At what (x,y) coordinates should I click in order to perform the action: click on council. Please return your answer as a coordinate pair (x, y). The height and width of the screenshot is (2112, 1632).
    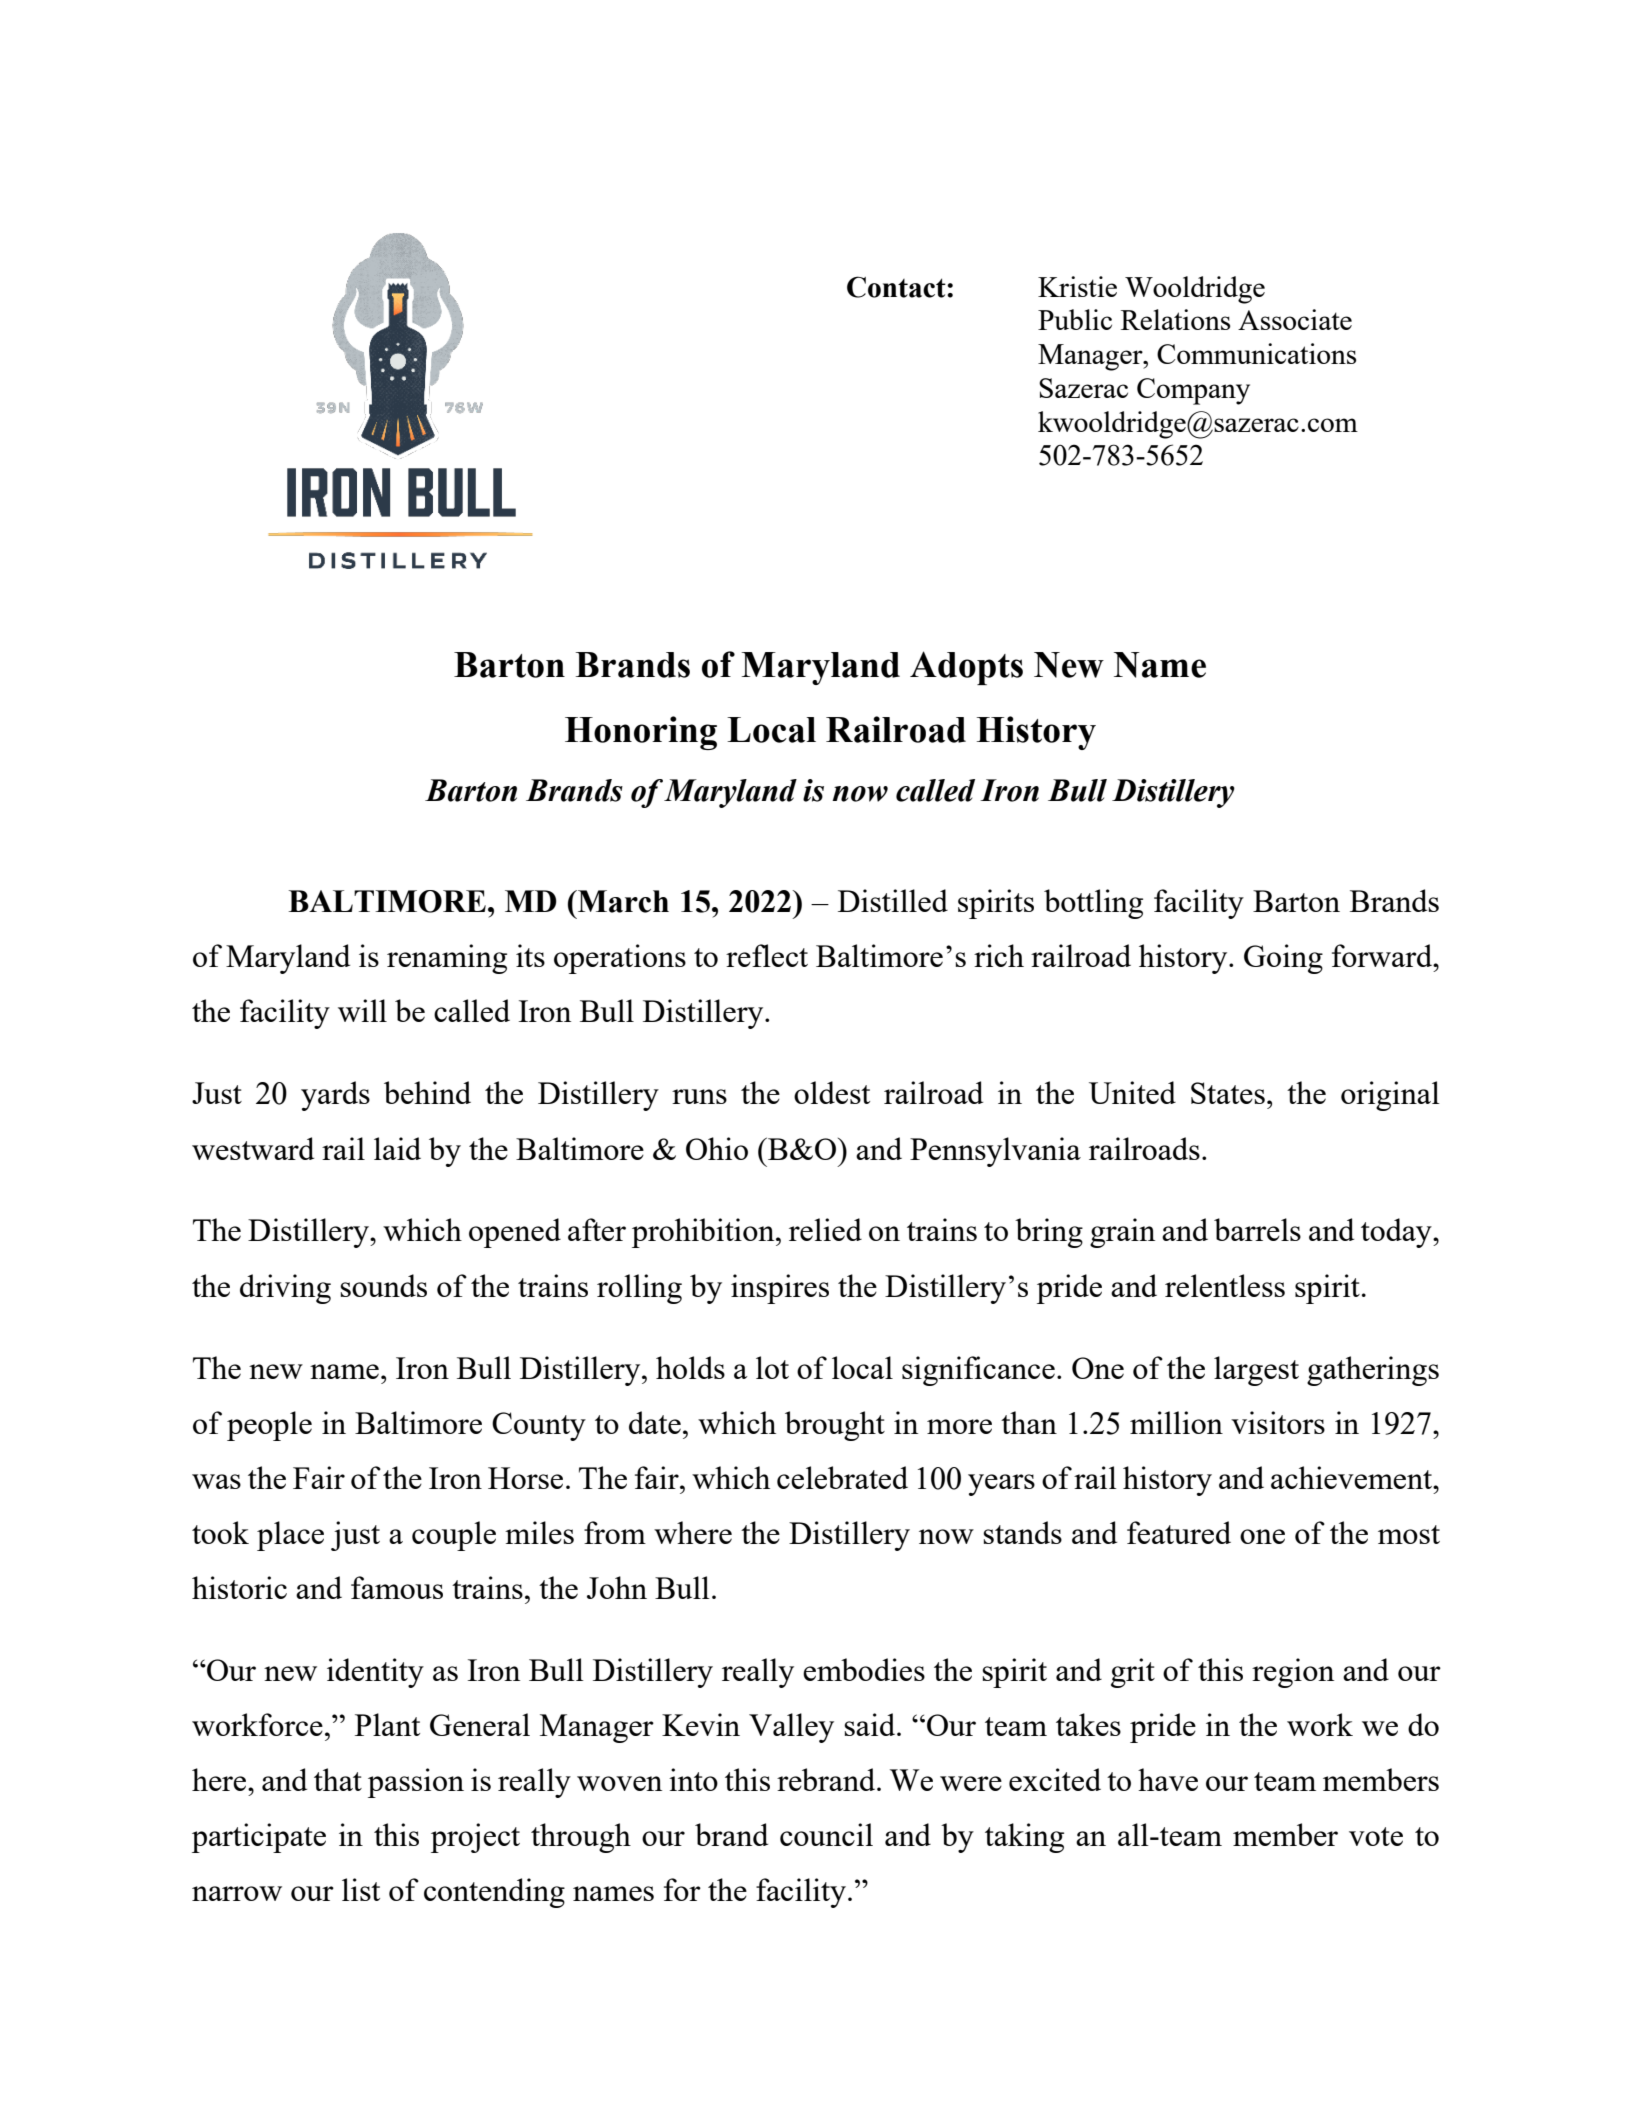
    Looking at the image, I should click on (826, 1834).
